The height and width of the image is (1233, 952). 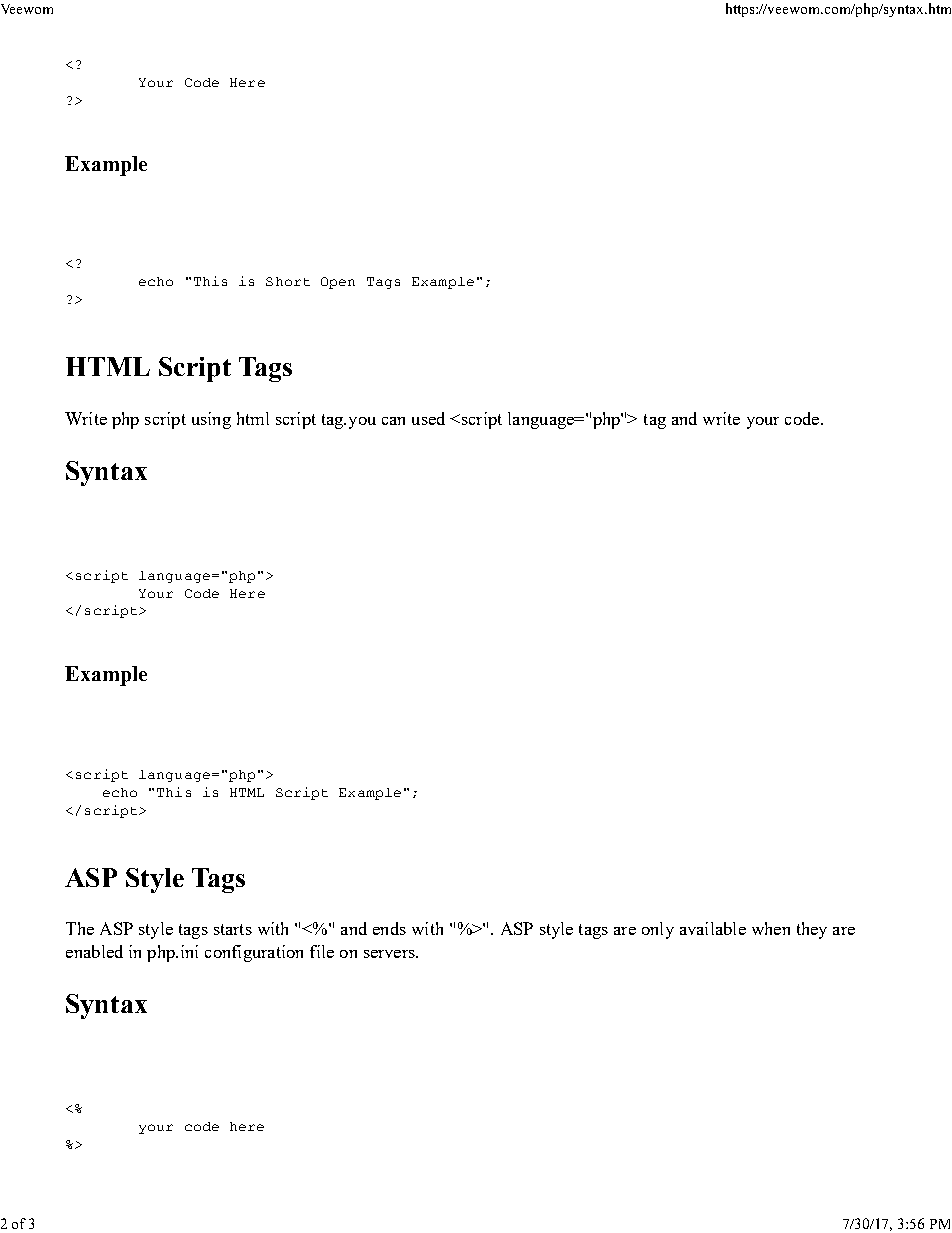 I want to click on configuration, so click(x=254, y=953).
